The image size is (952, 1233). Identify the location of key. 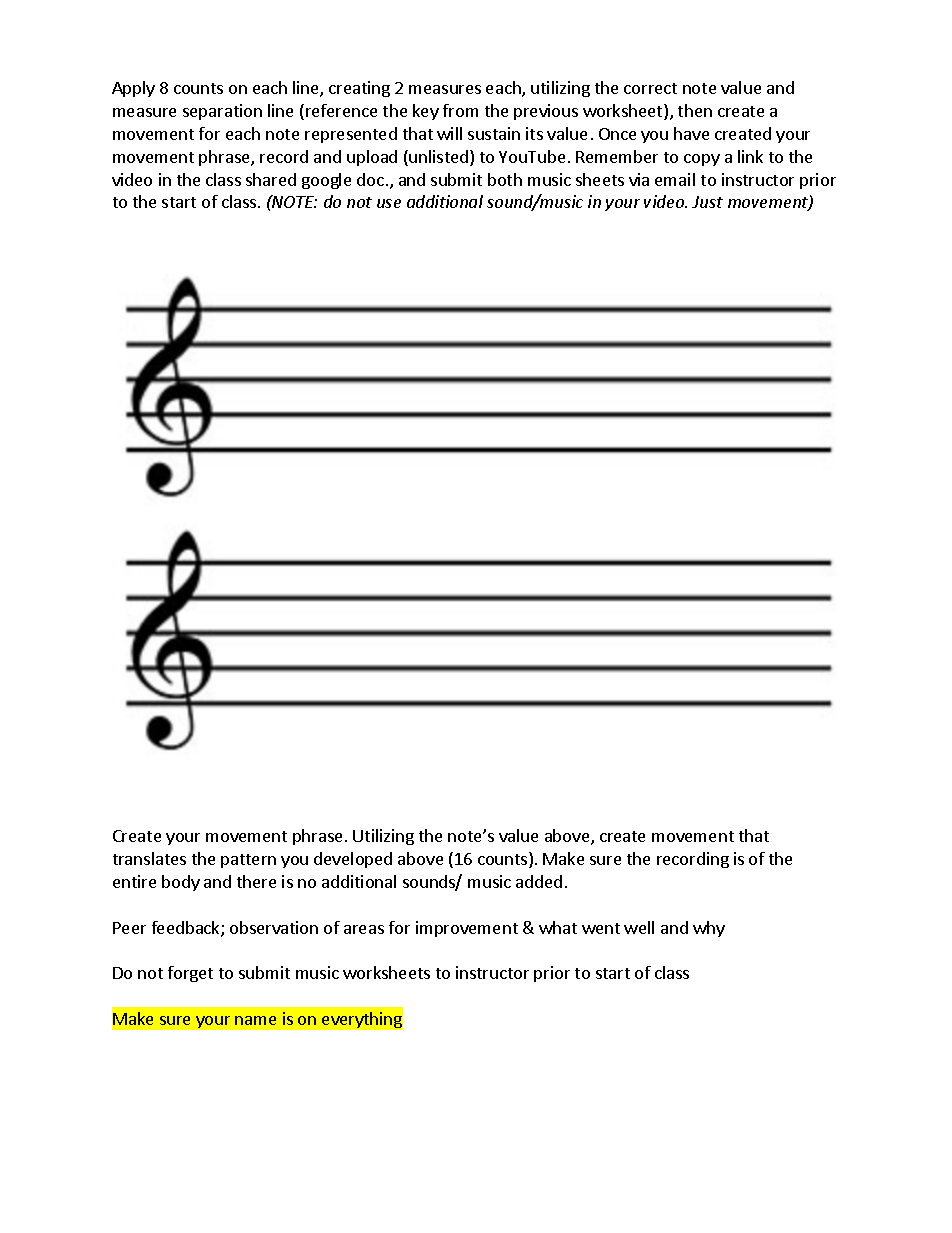
(426, 112).
